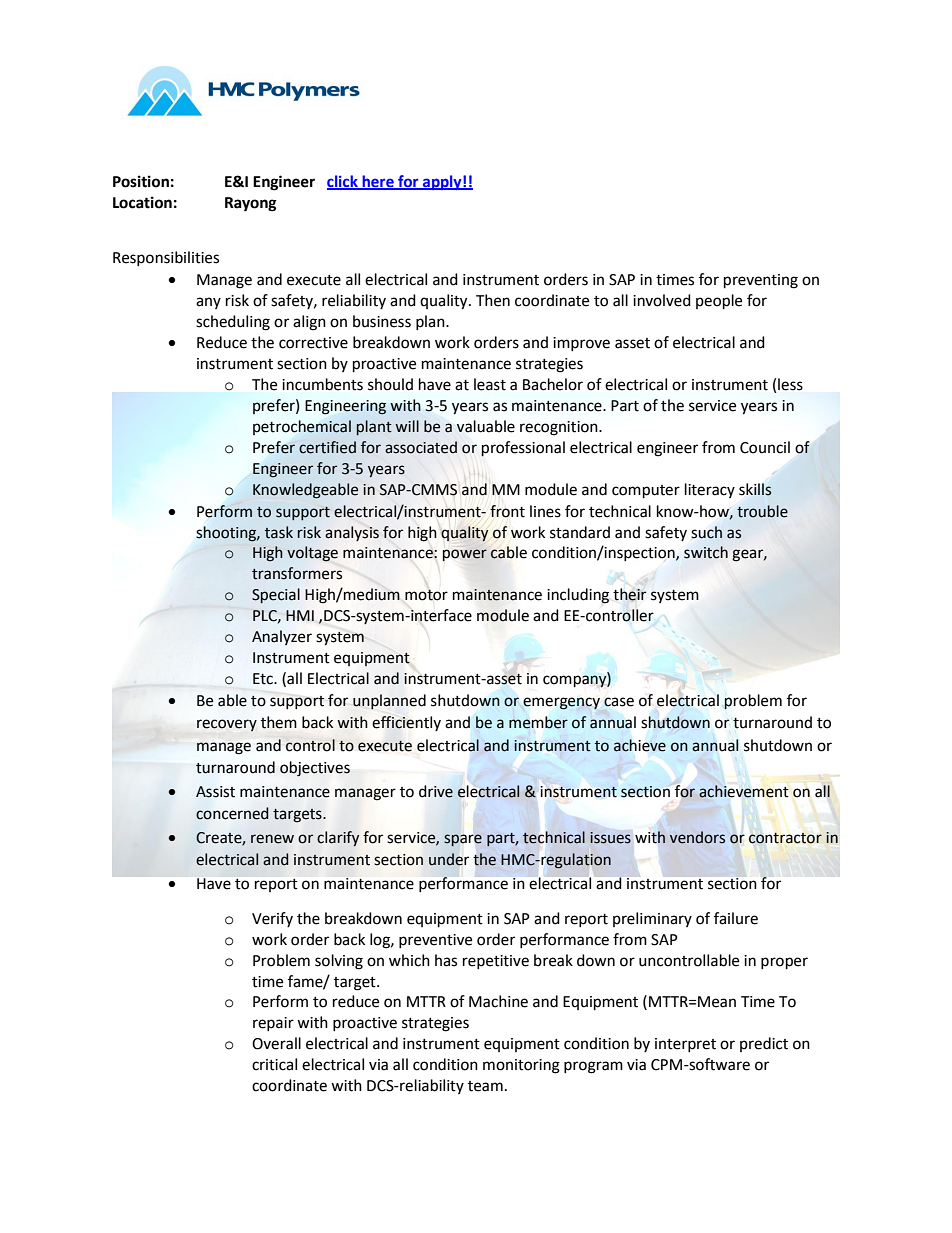 The height and width of the screenshot is (1233, 952). What do you see at coordinates (485, 1086) in the screenshot?
I see `team` at bounding box center [485, 1086].
